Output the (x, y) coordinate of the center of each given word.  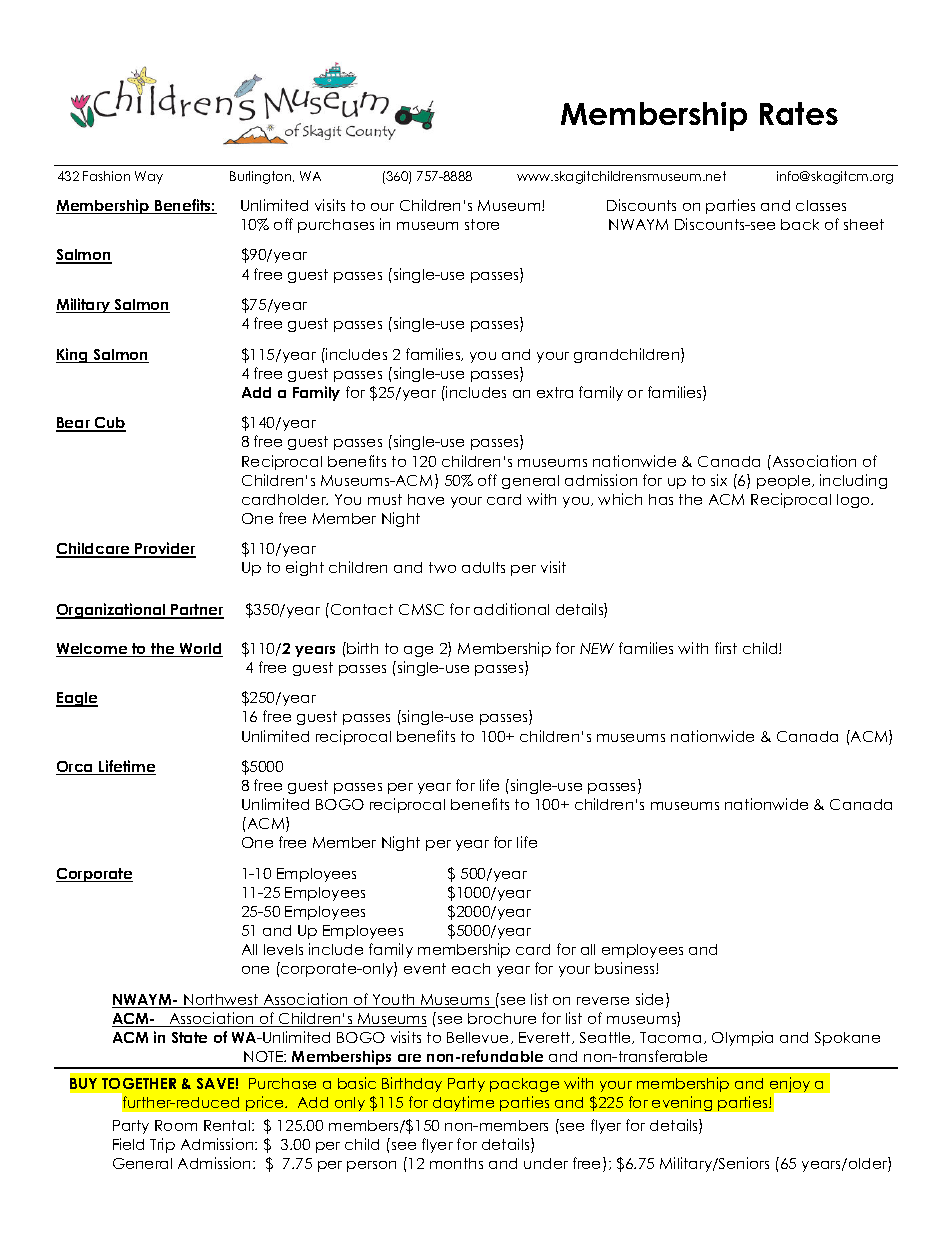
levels (283, 949)
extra (555, 392)
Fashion (106, 176)
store (482, 224)
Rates (799, 113)
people (785, 482)
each (471, 968)
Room (176, 1125)
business (626, 968)
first (726, 648)
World (200, 650)
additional (511, 609)
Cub (109, 424)
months (456, 1163)
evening (682, 1103)
